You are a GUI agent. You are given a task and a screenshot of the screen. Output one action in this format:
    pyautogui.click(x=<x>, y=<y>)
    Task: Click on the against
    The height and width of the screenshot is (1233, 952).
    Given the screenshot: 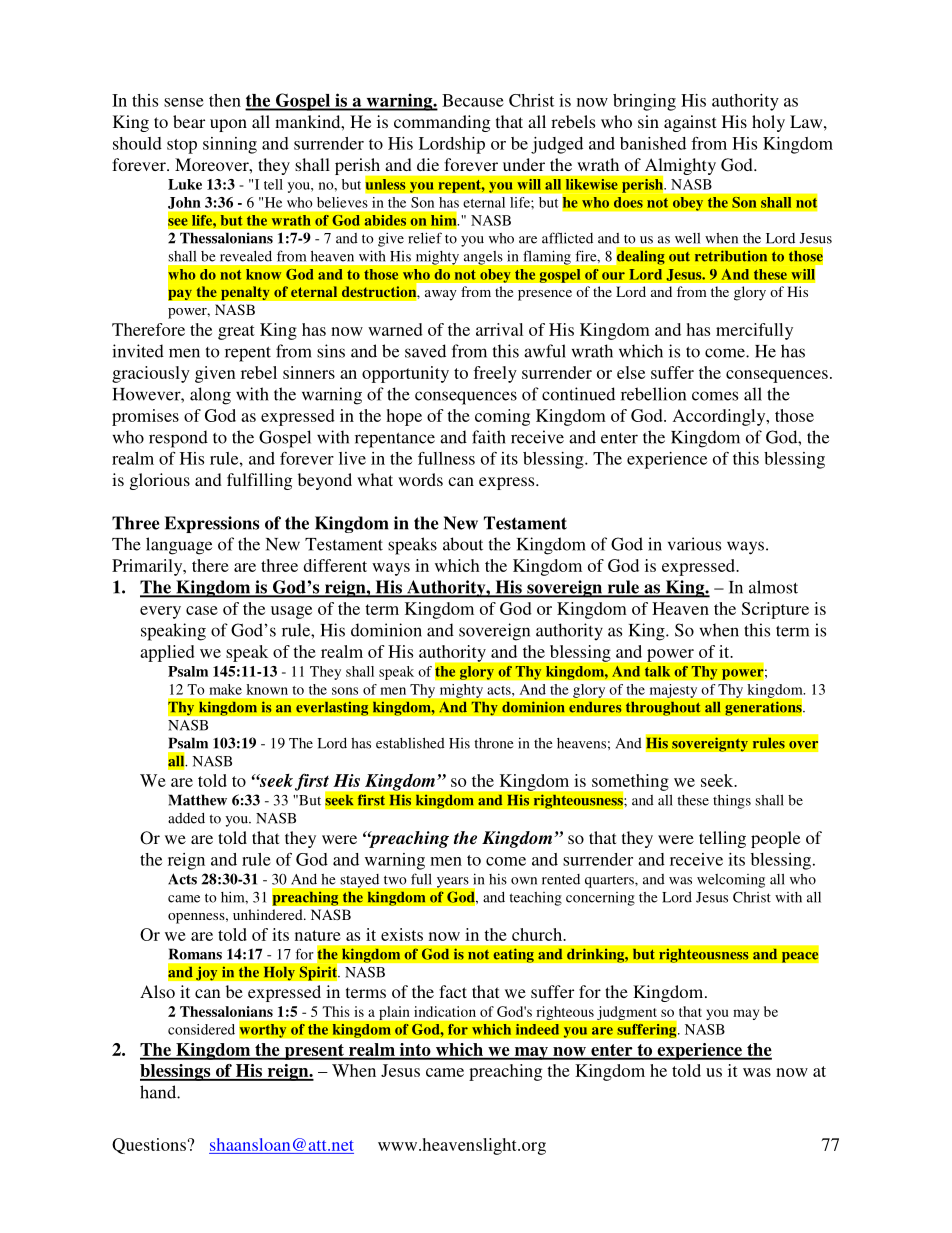 What is the action you would take?
    pyautogui.click(x=690, y=123)
